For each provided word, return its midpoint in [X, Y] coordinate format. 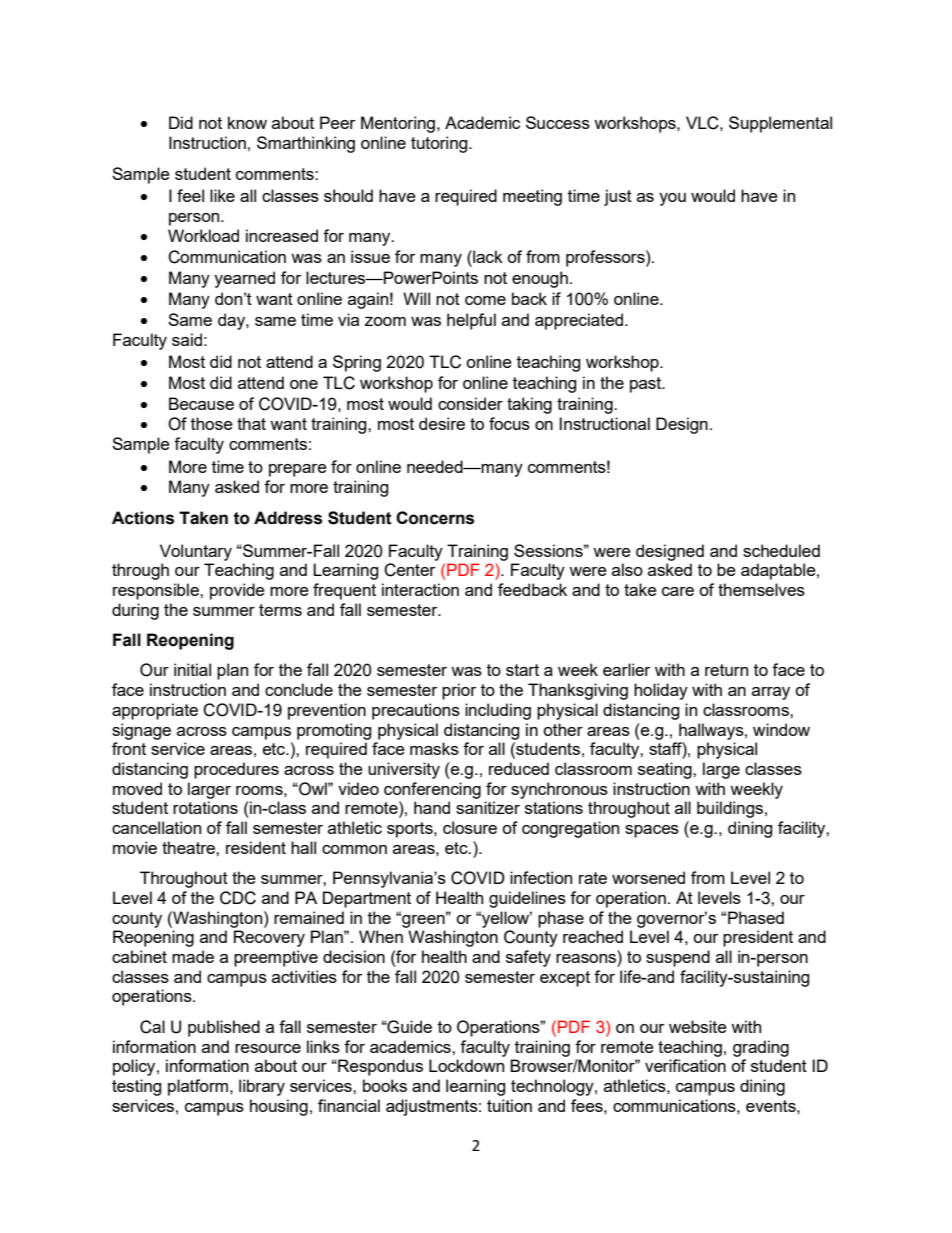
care [678, 591]
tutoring [440, 144]
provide [237, 591]
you [672, 199]
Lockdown [466, 1065]
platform [198, 1087]
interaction [420, 589]
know [247, 122]
